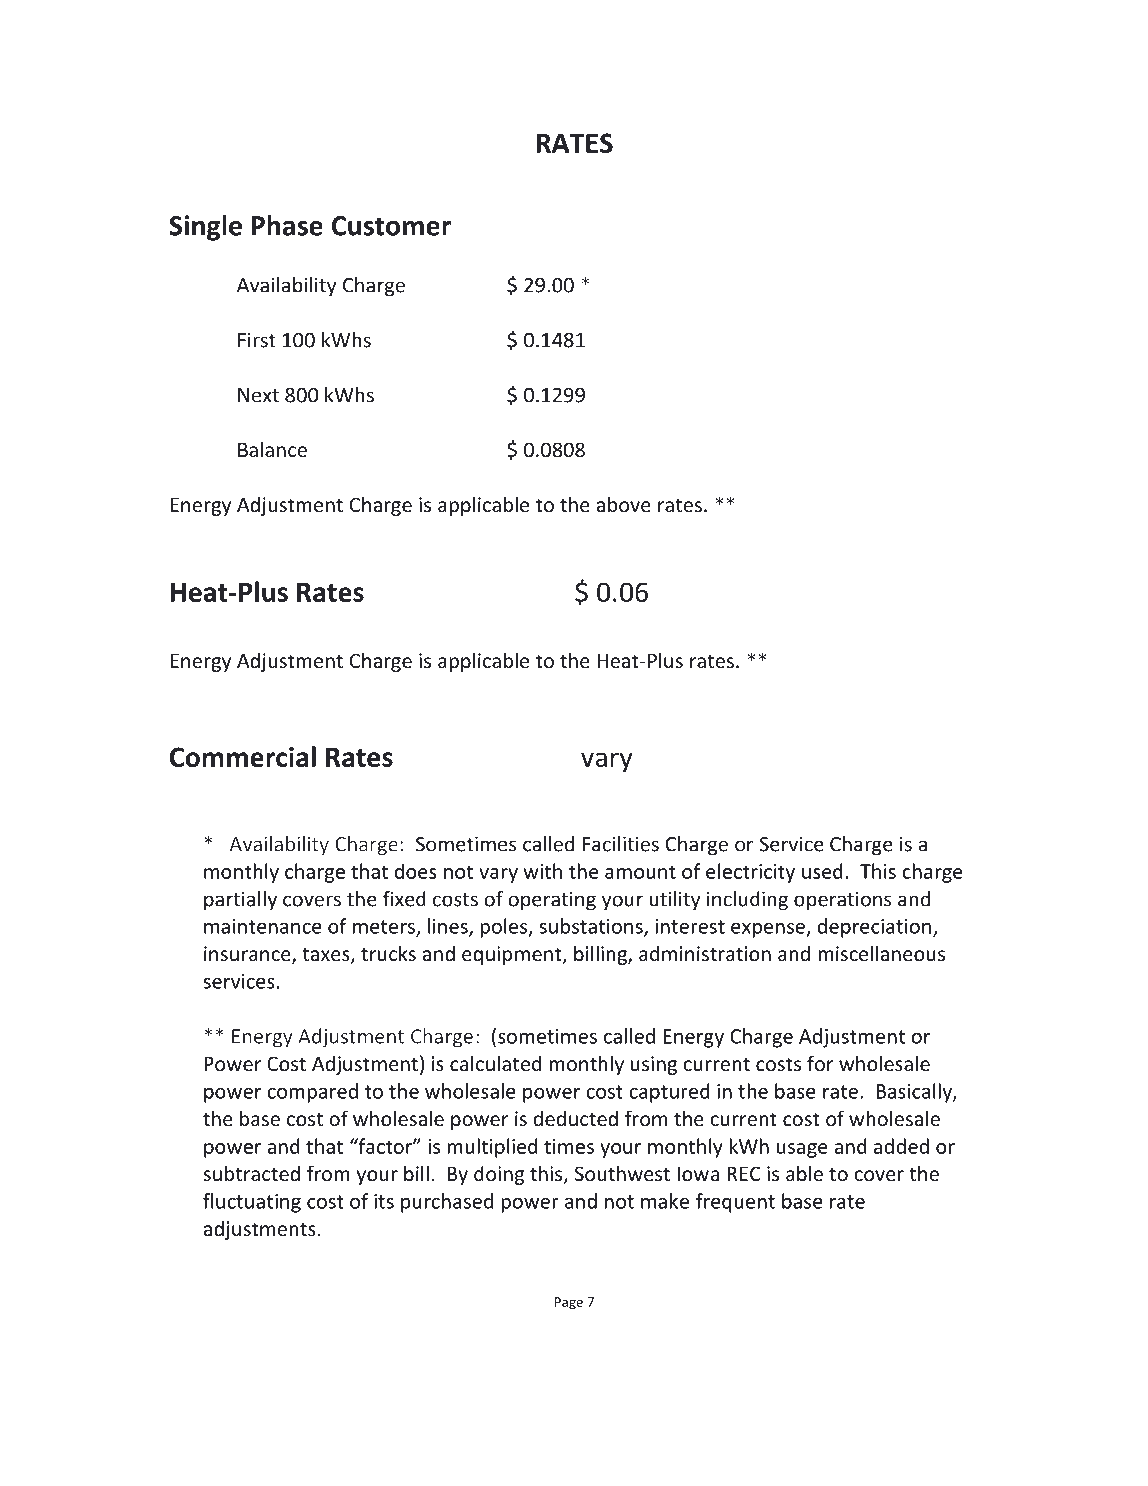 The width and height of the page is (1148, 1486). Describe the element at coordinates (621, 844) in the page. I see `Facilities` at that location.
